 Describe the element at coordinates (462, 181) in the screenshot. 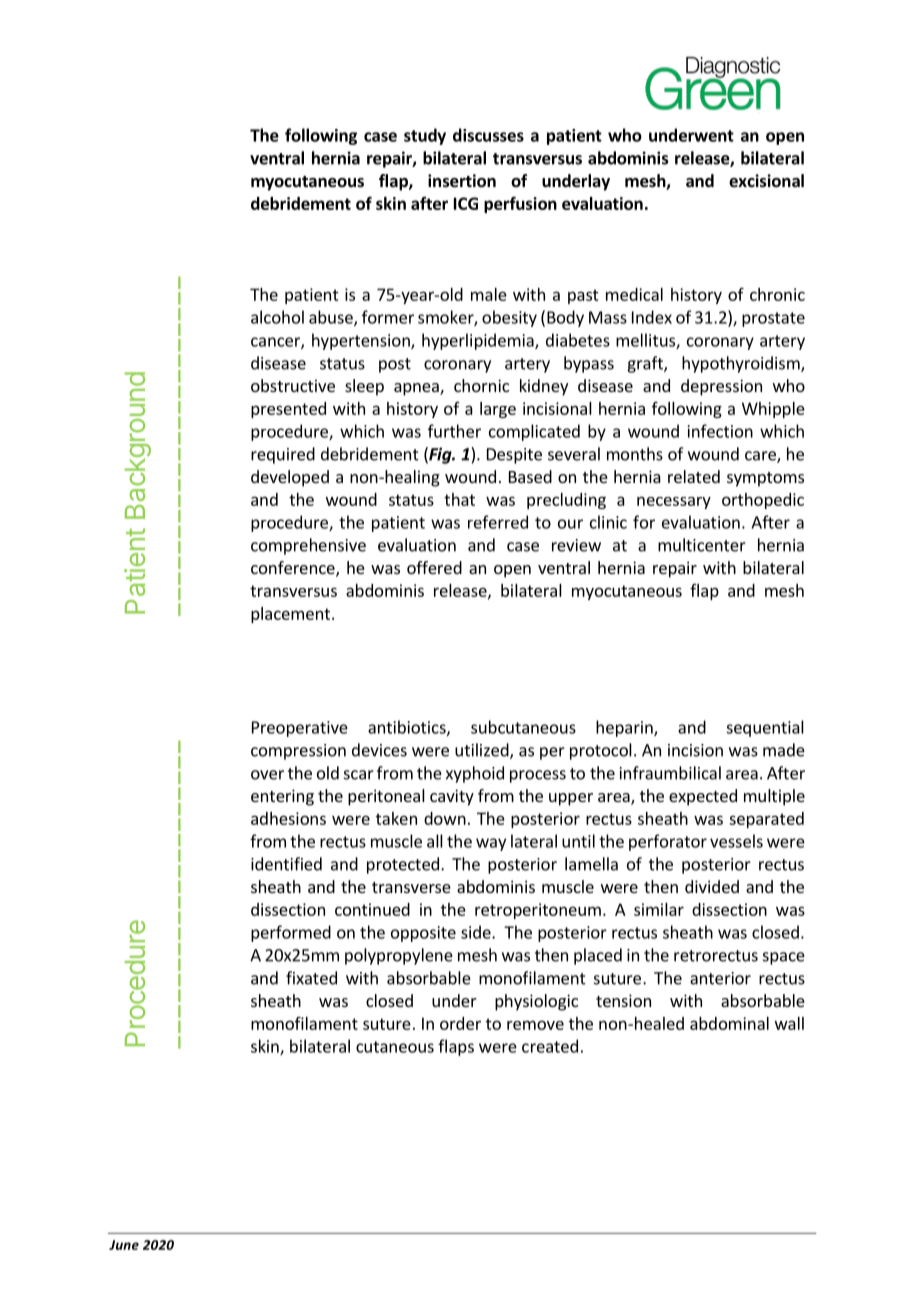

I see `insertion` at that location.
